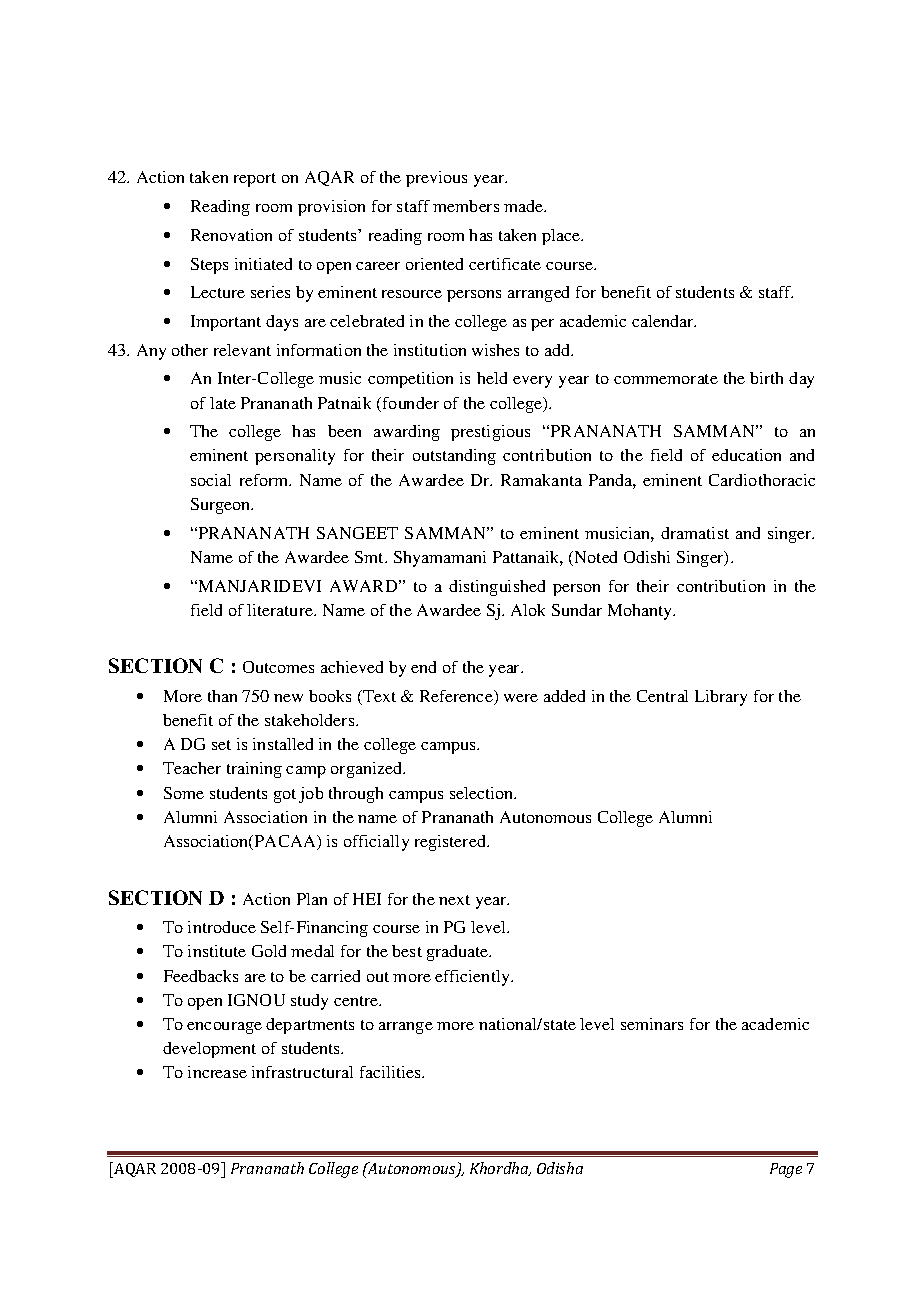 The height and width of the document is (1308, 924). I want to click on Renovation, so click(231, 235).
